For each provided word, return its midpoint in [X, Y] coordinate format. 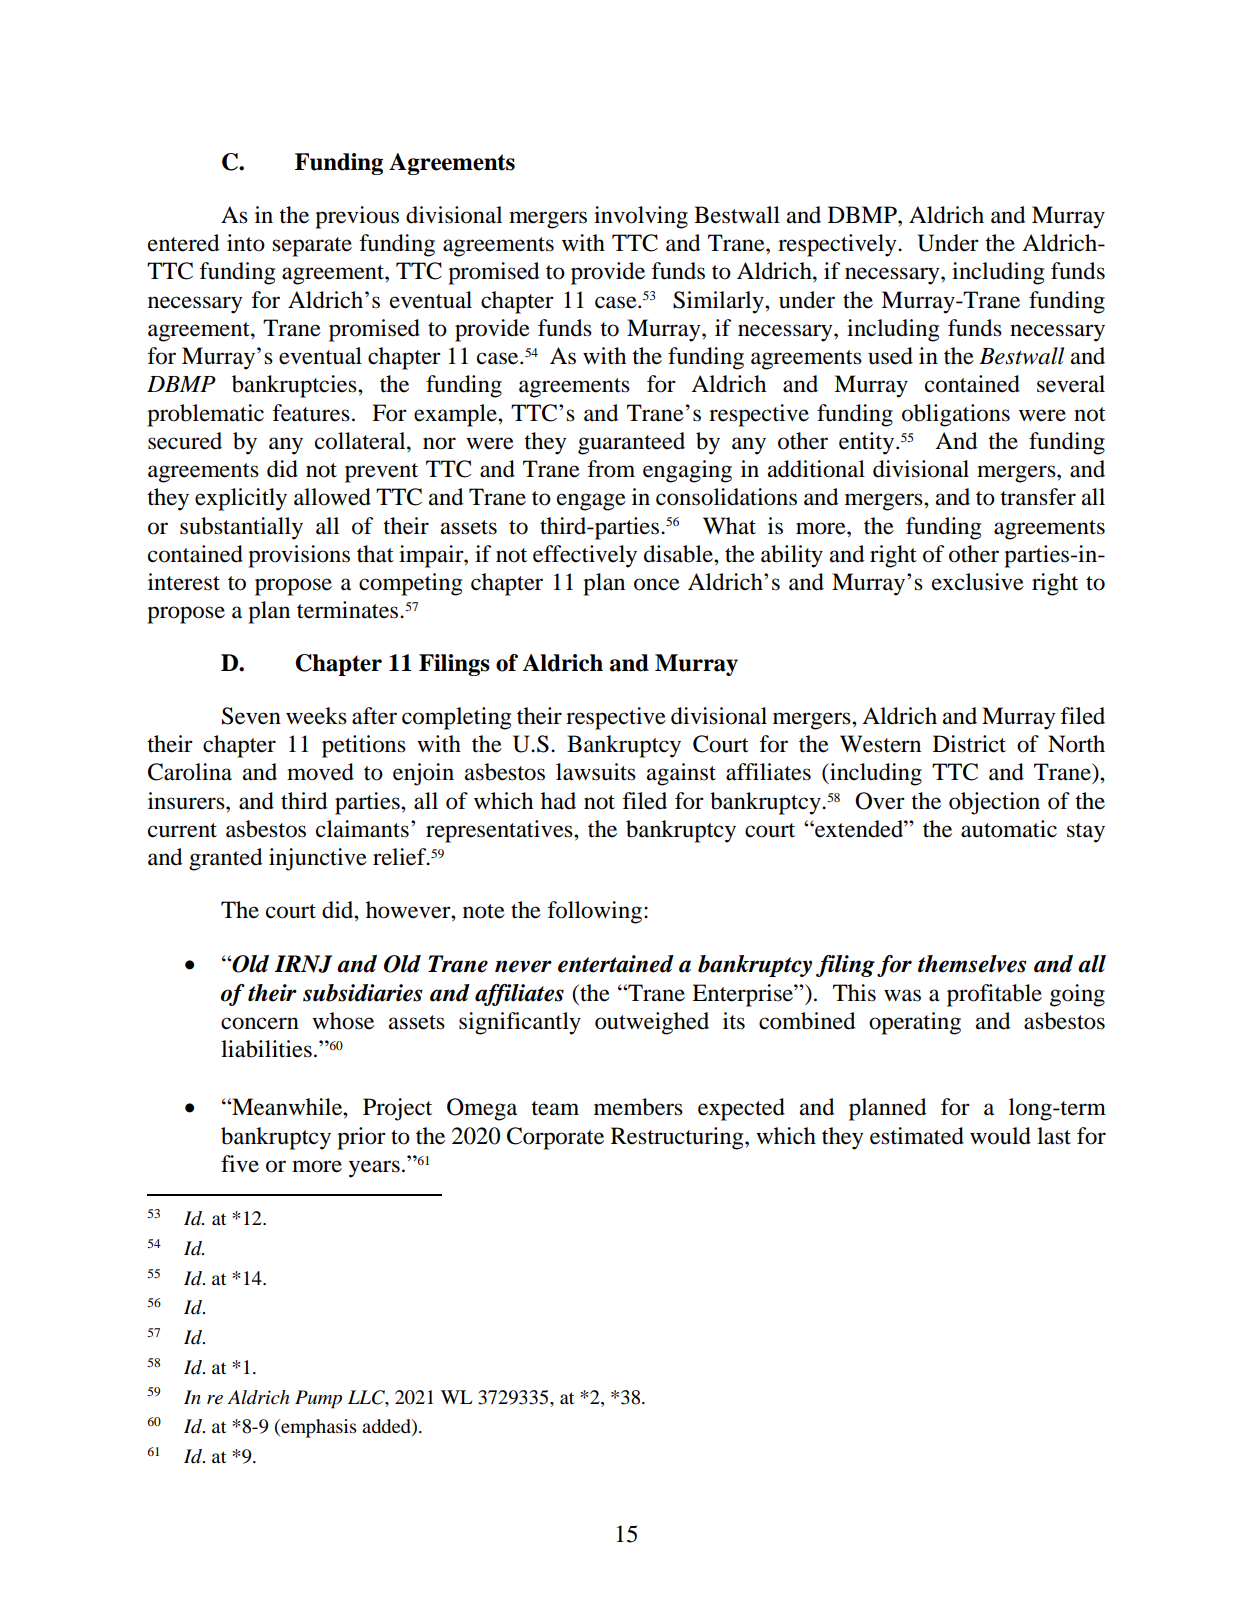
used [890, 356]
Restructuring [678, 1138]
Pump [318, 1399]
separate [312, 247]
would [1000, 1136]
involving [641, 217]
